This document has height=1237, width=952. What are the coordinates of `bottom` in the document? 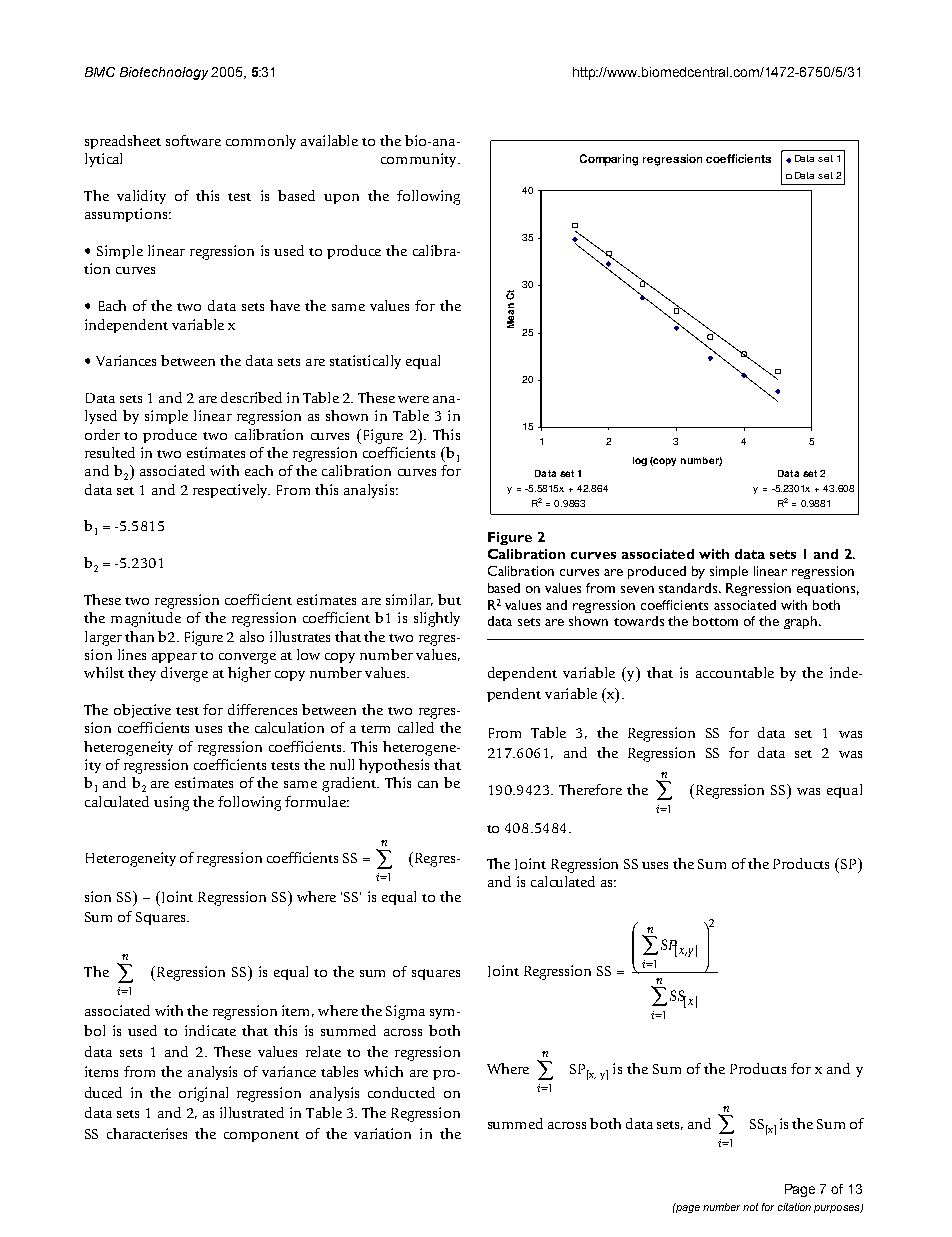 It's located at (715, 621).
